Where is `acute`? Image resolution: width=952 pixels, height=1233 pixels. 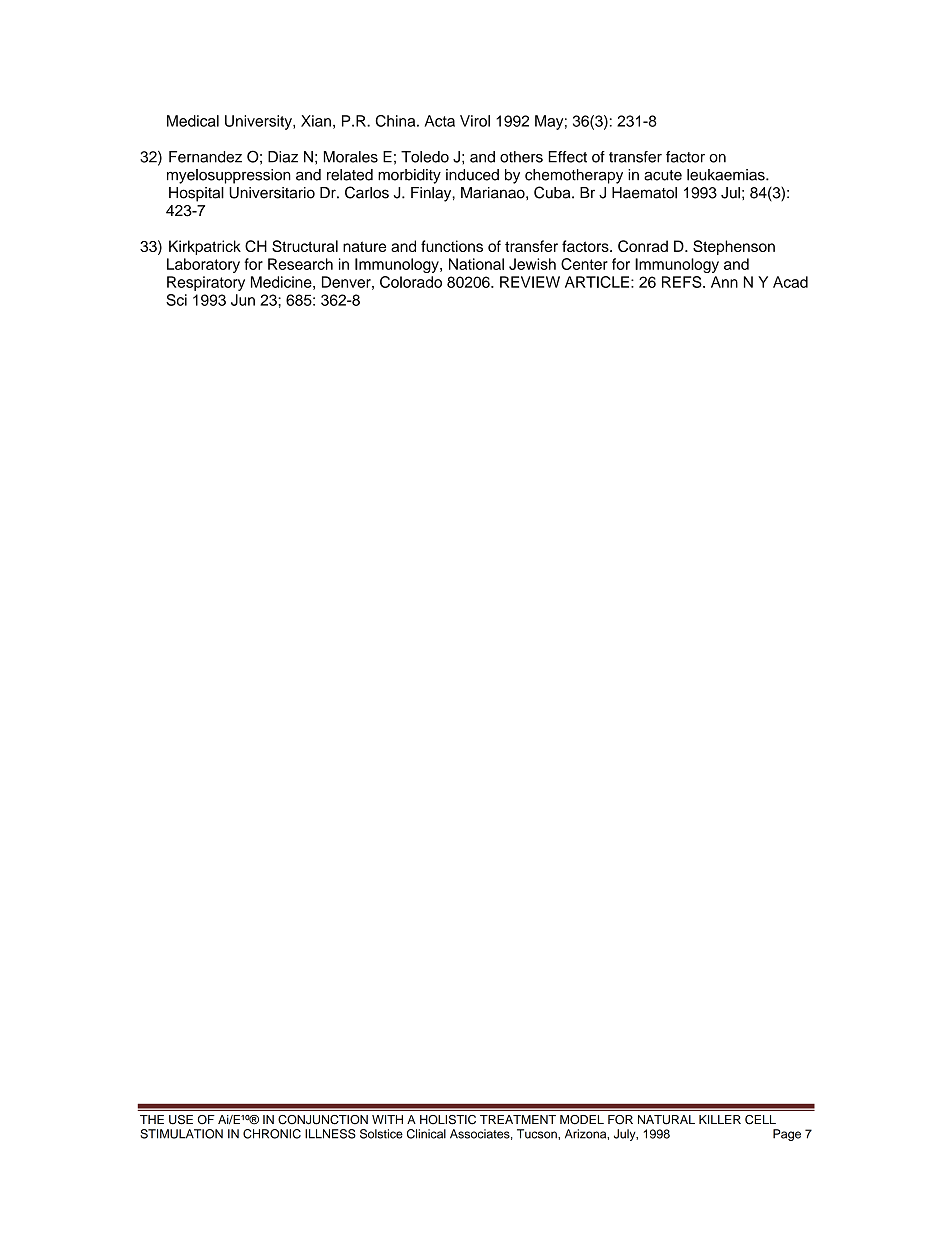
acute is located at coordinates (663, 175).
